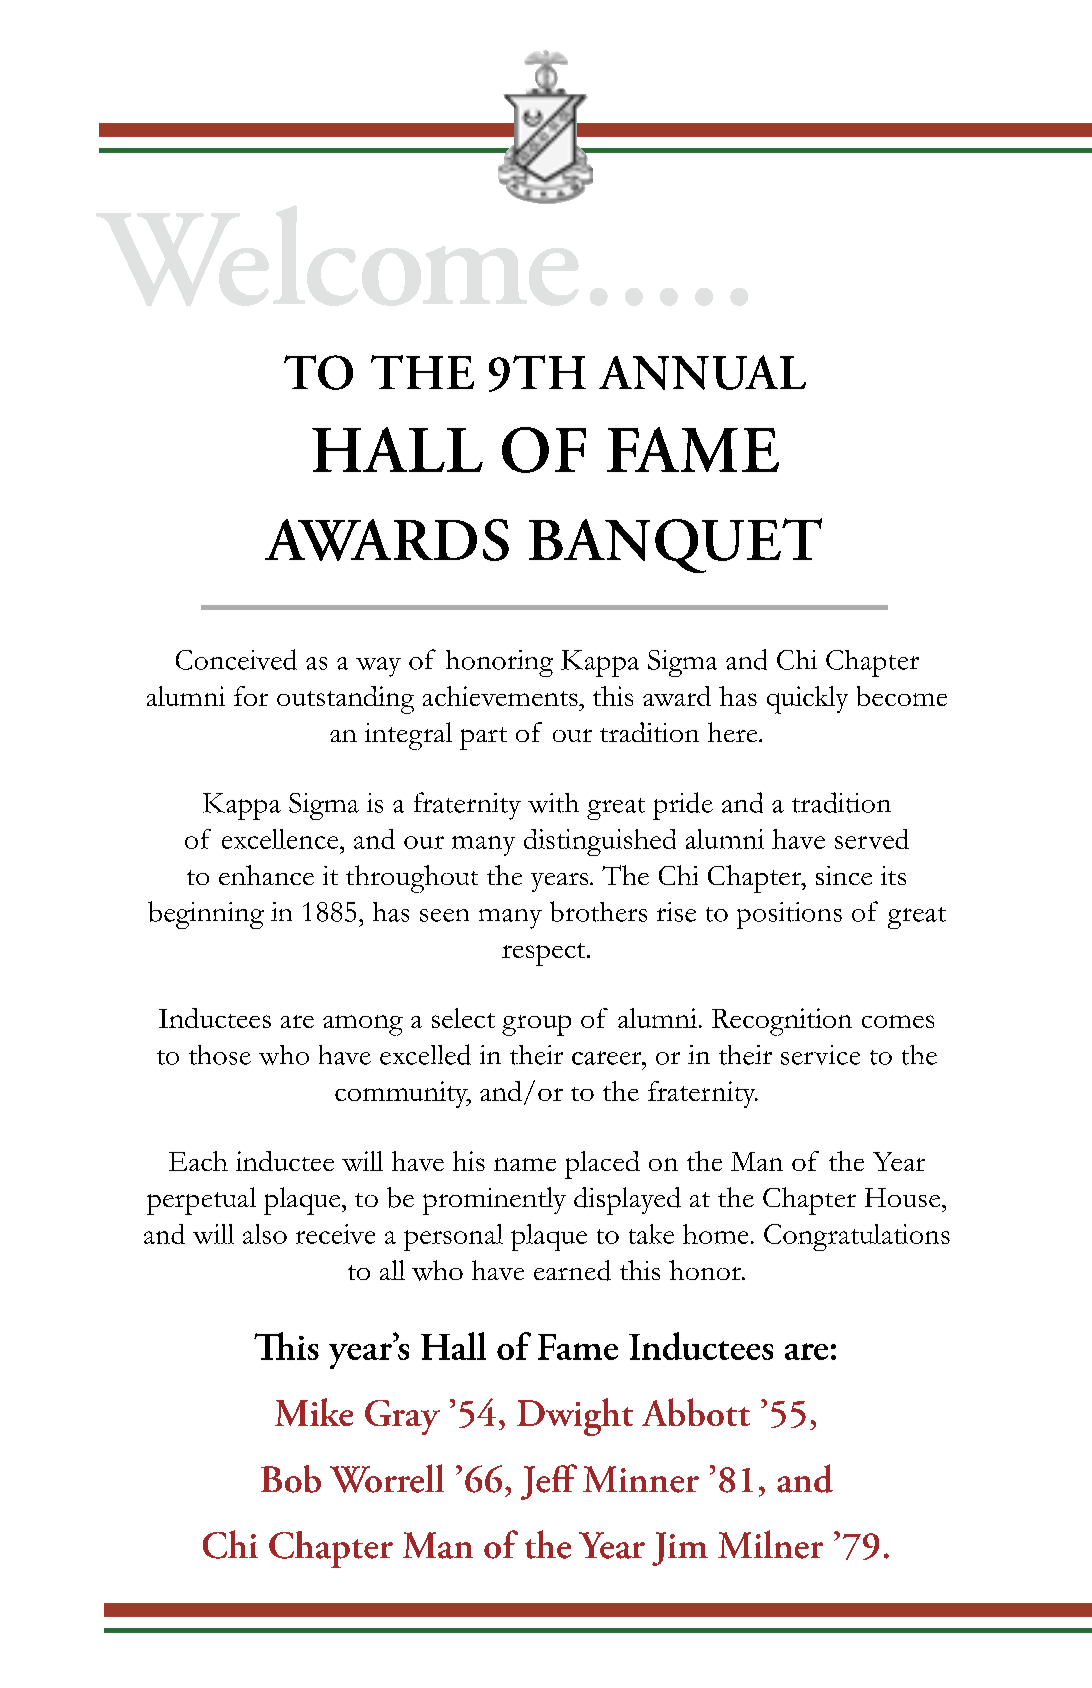 The image size is (1092, 1688). I want to click on BANQUET, so click(675, 545).
